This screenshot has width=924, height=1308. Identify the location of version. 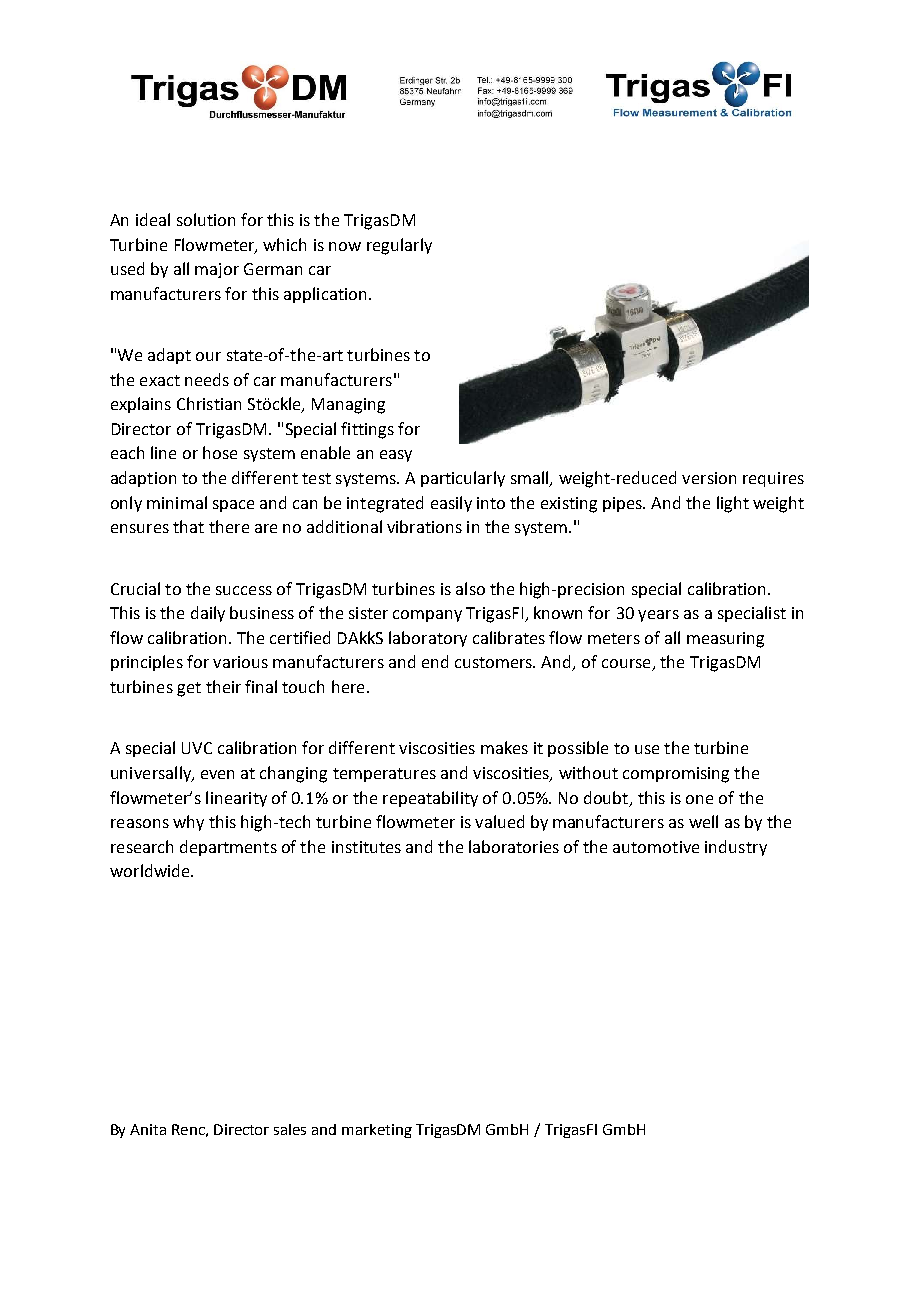
(709, 478).
